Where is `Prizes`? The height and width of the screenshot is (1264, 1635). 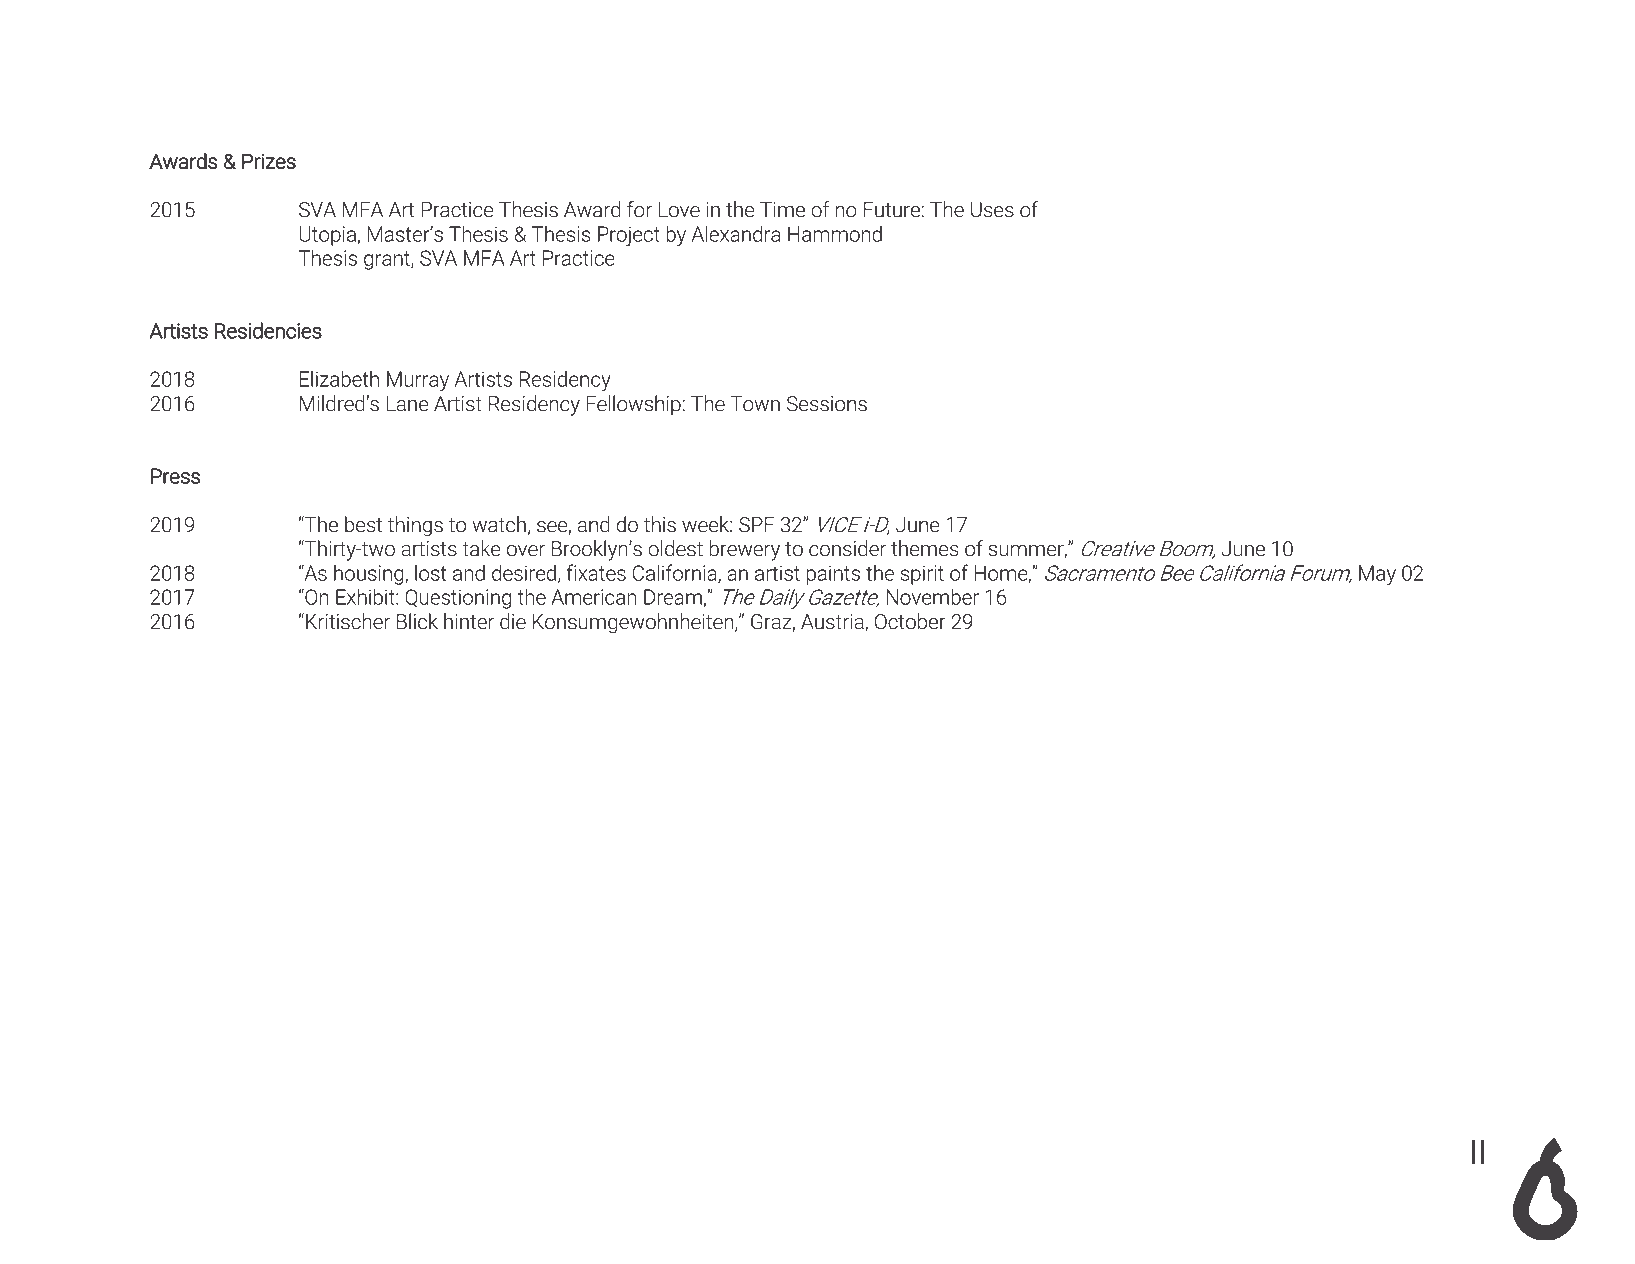 Prizes is located at coordinates (269, 161).
